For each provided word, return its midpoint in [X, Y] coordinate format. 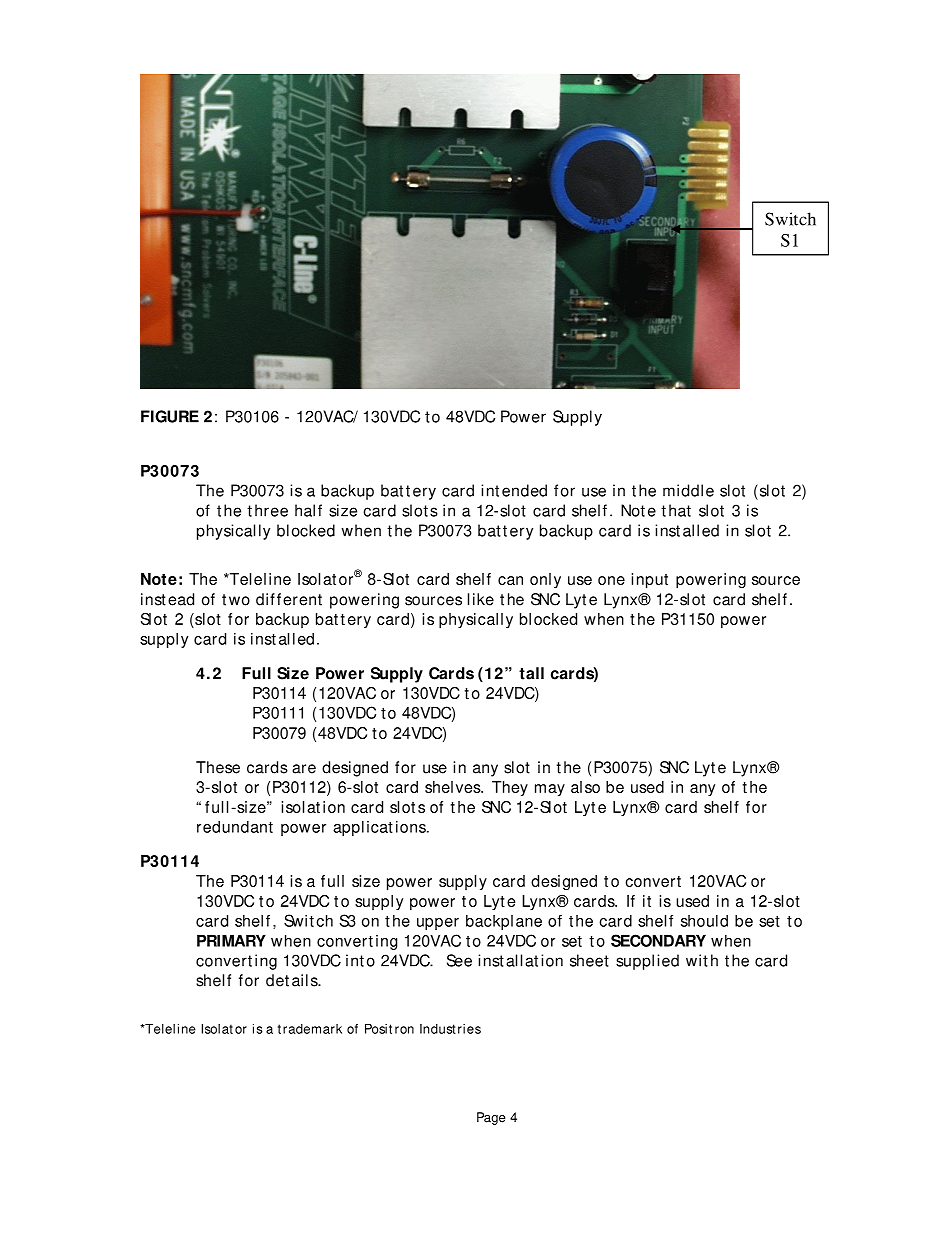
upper [438, 924]
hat [680, 510]
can [510, 580]
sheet [589, 960]
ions [412, 827]
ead [181, 599]
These [218, 767]
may [550, 790]
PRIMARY [231, 940]
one [611, 580]
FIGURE [170, 416]
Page [491, 1118]
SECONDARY [658, 940]
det [277, 980]
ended [524, 490]
